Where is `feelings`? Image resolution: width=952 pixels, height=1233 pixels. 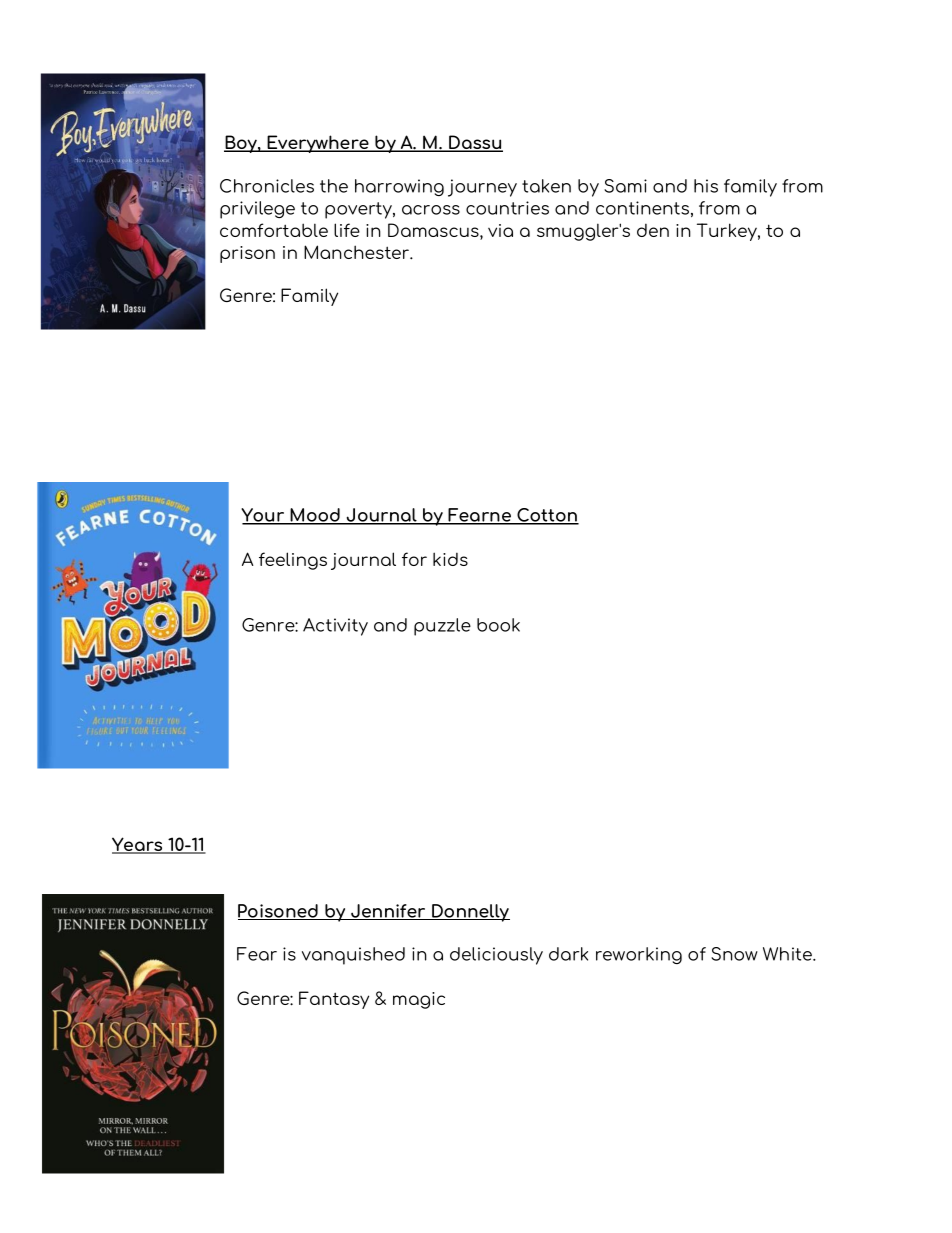 feelings is located at coordinates (293, 561).
